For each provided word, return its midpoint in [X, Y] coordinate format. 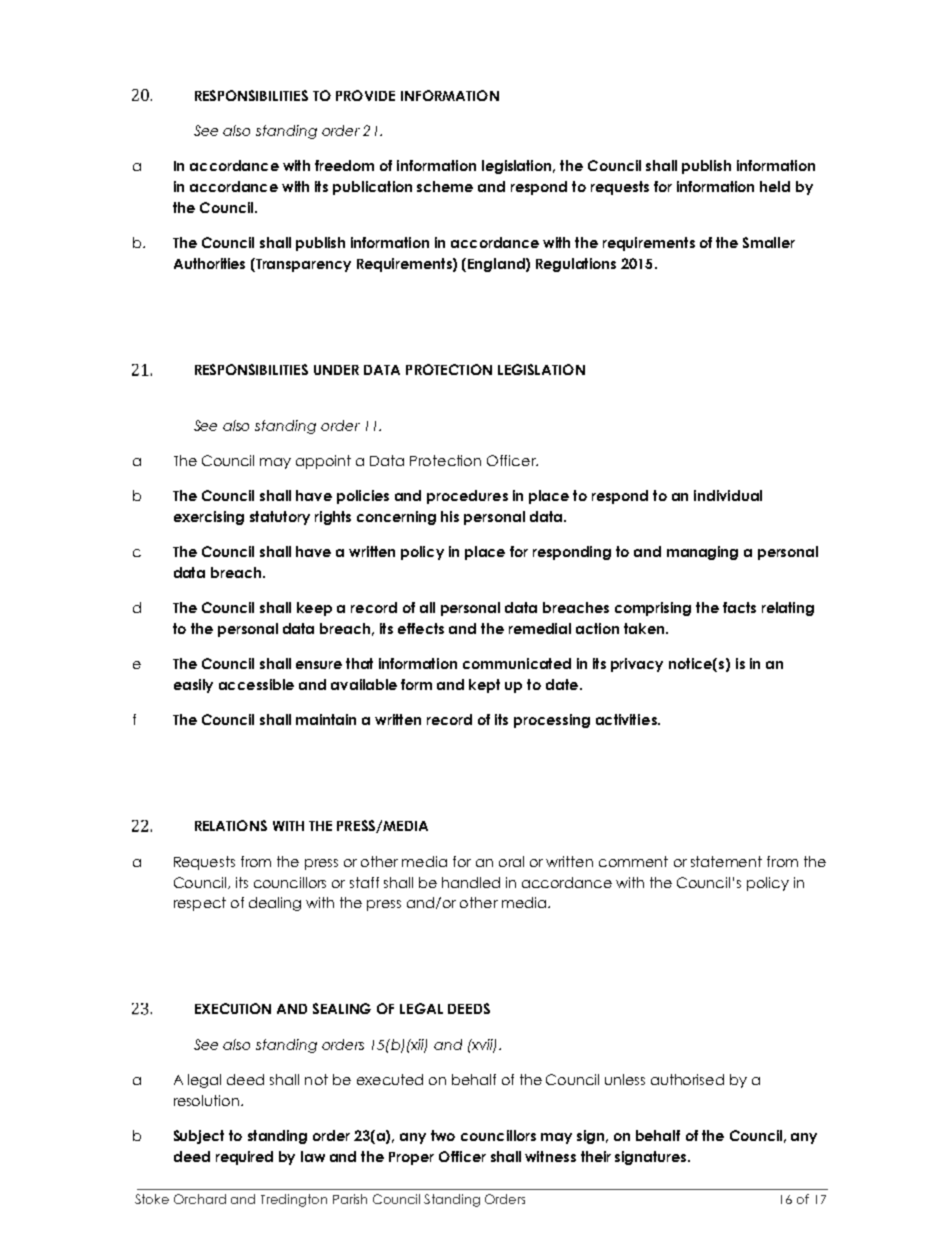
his [450, 516]
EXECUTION [233, 1008]
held [775, 186]
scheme [445, 186]
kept [484, 686]
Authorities [209, 263]
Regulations [576, 265]
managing [702, 553]
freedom [344, 165]
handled [471, 882]
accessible [256, 684]
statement [726, 861]
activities [627, 719]
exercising [209, 518]
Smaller [769, 242]
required [244, 1158]
